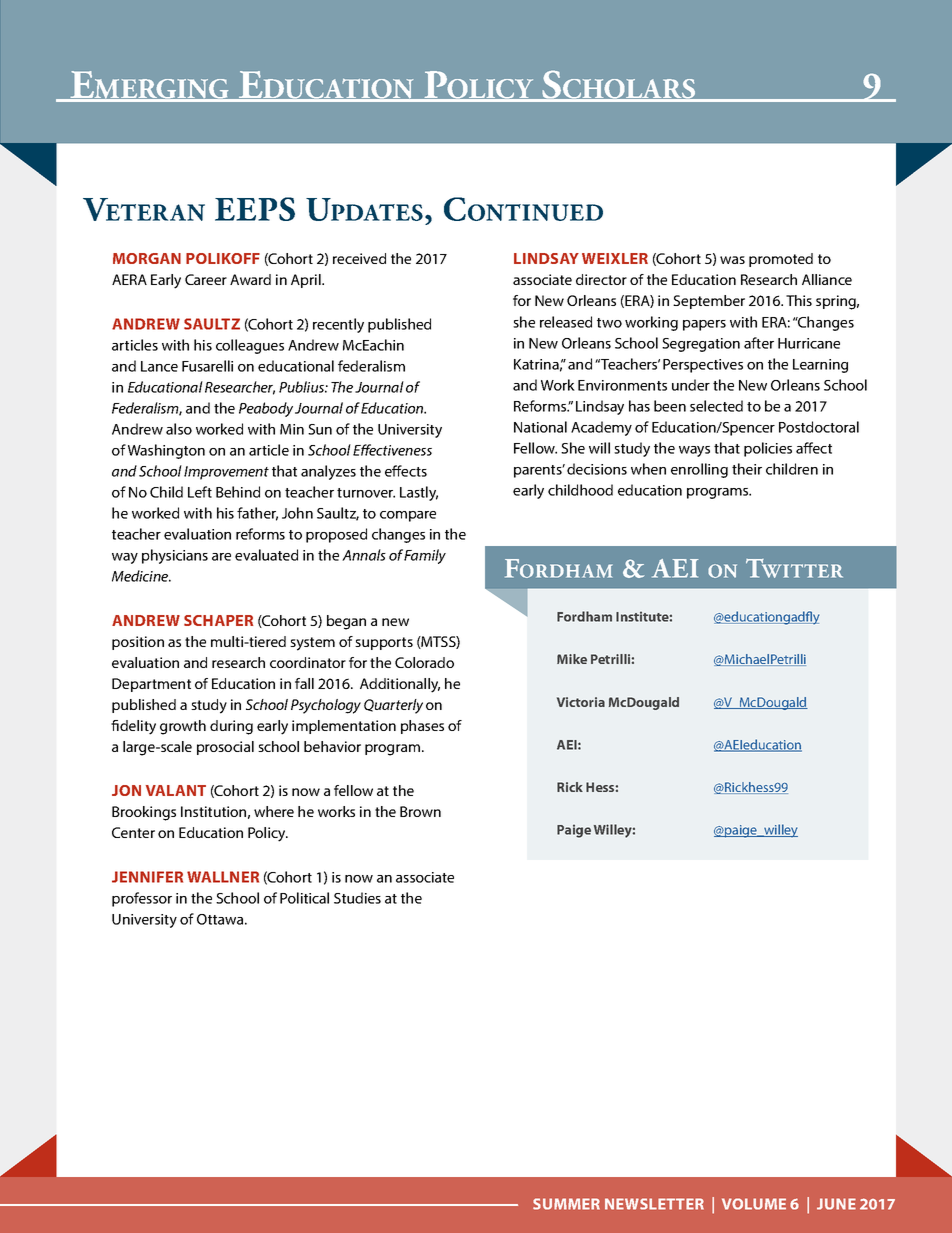 This screenshot has width=952, height=1233. I want to click on Career, so click(206, 279).
